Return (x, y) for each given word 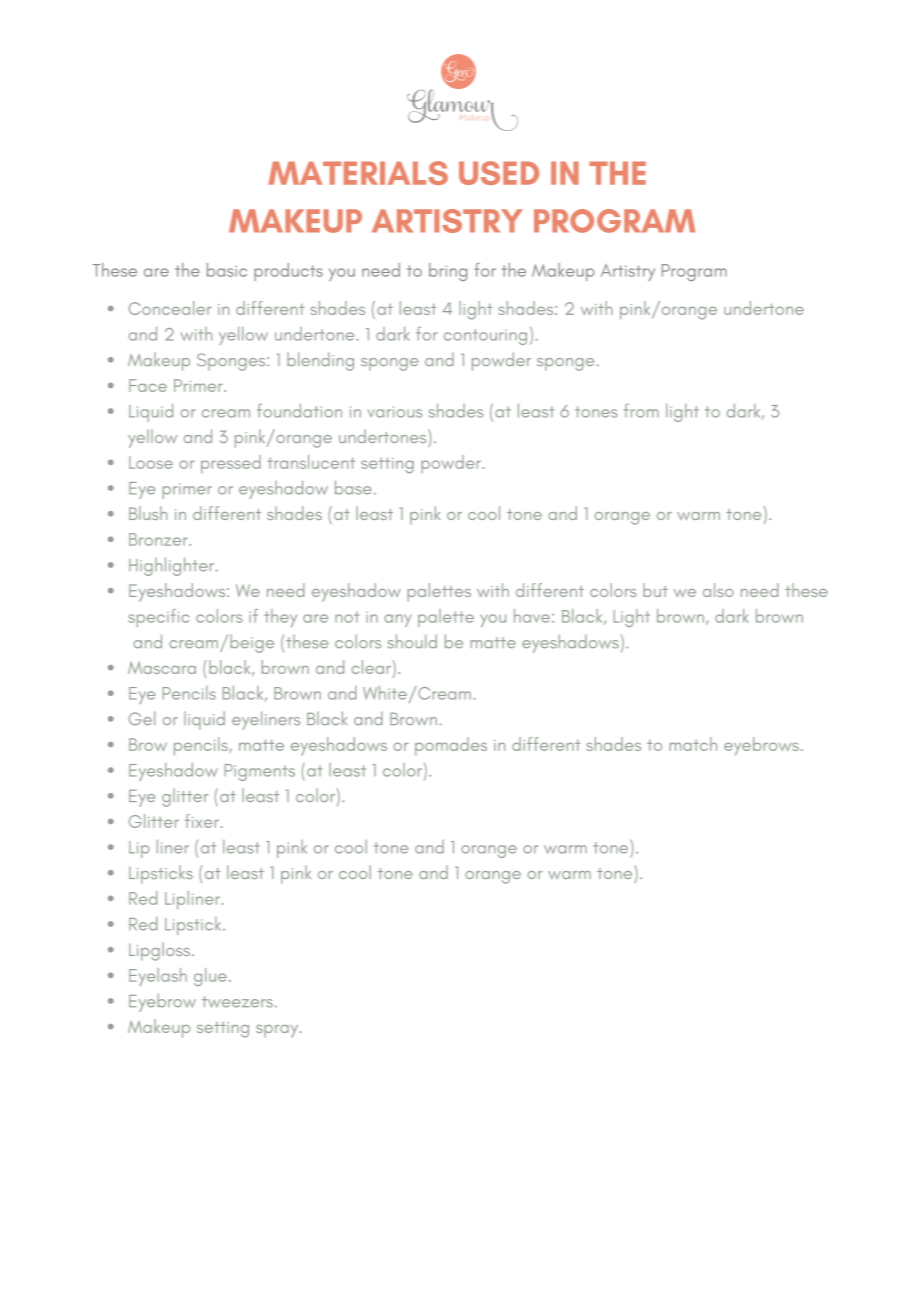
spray (278, 1031)
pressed (231, 464)
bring (448, 272)
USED (499, 173)
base (353, 487)
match (693, 744)
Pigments (260, 772)
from (641, 410)
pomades (451, 746)
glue (210, 977)
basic (227, 270)
